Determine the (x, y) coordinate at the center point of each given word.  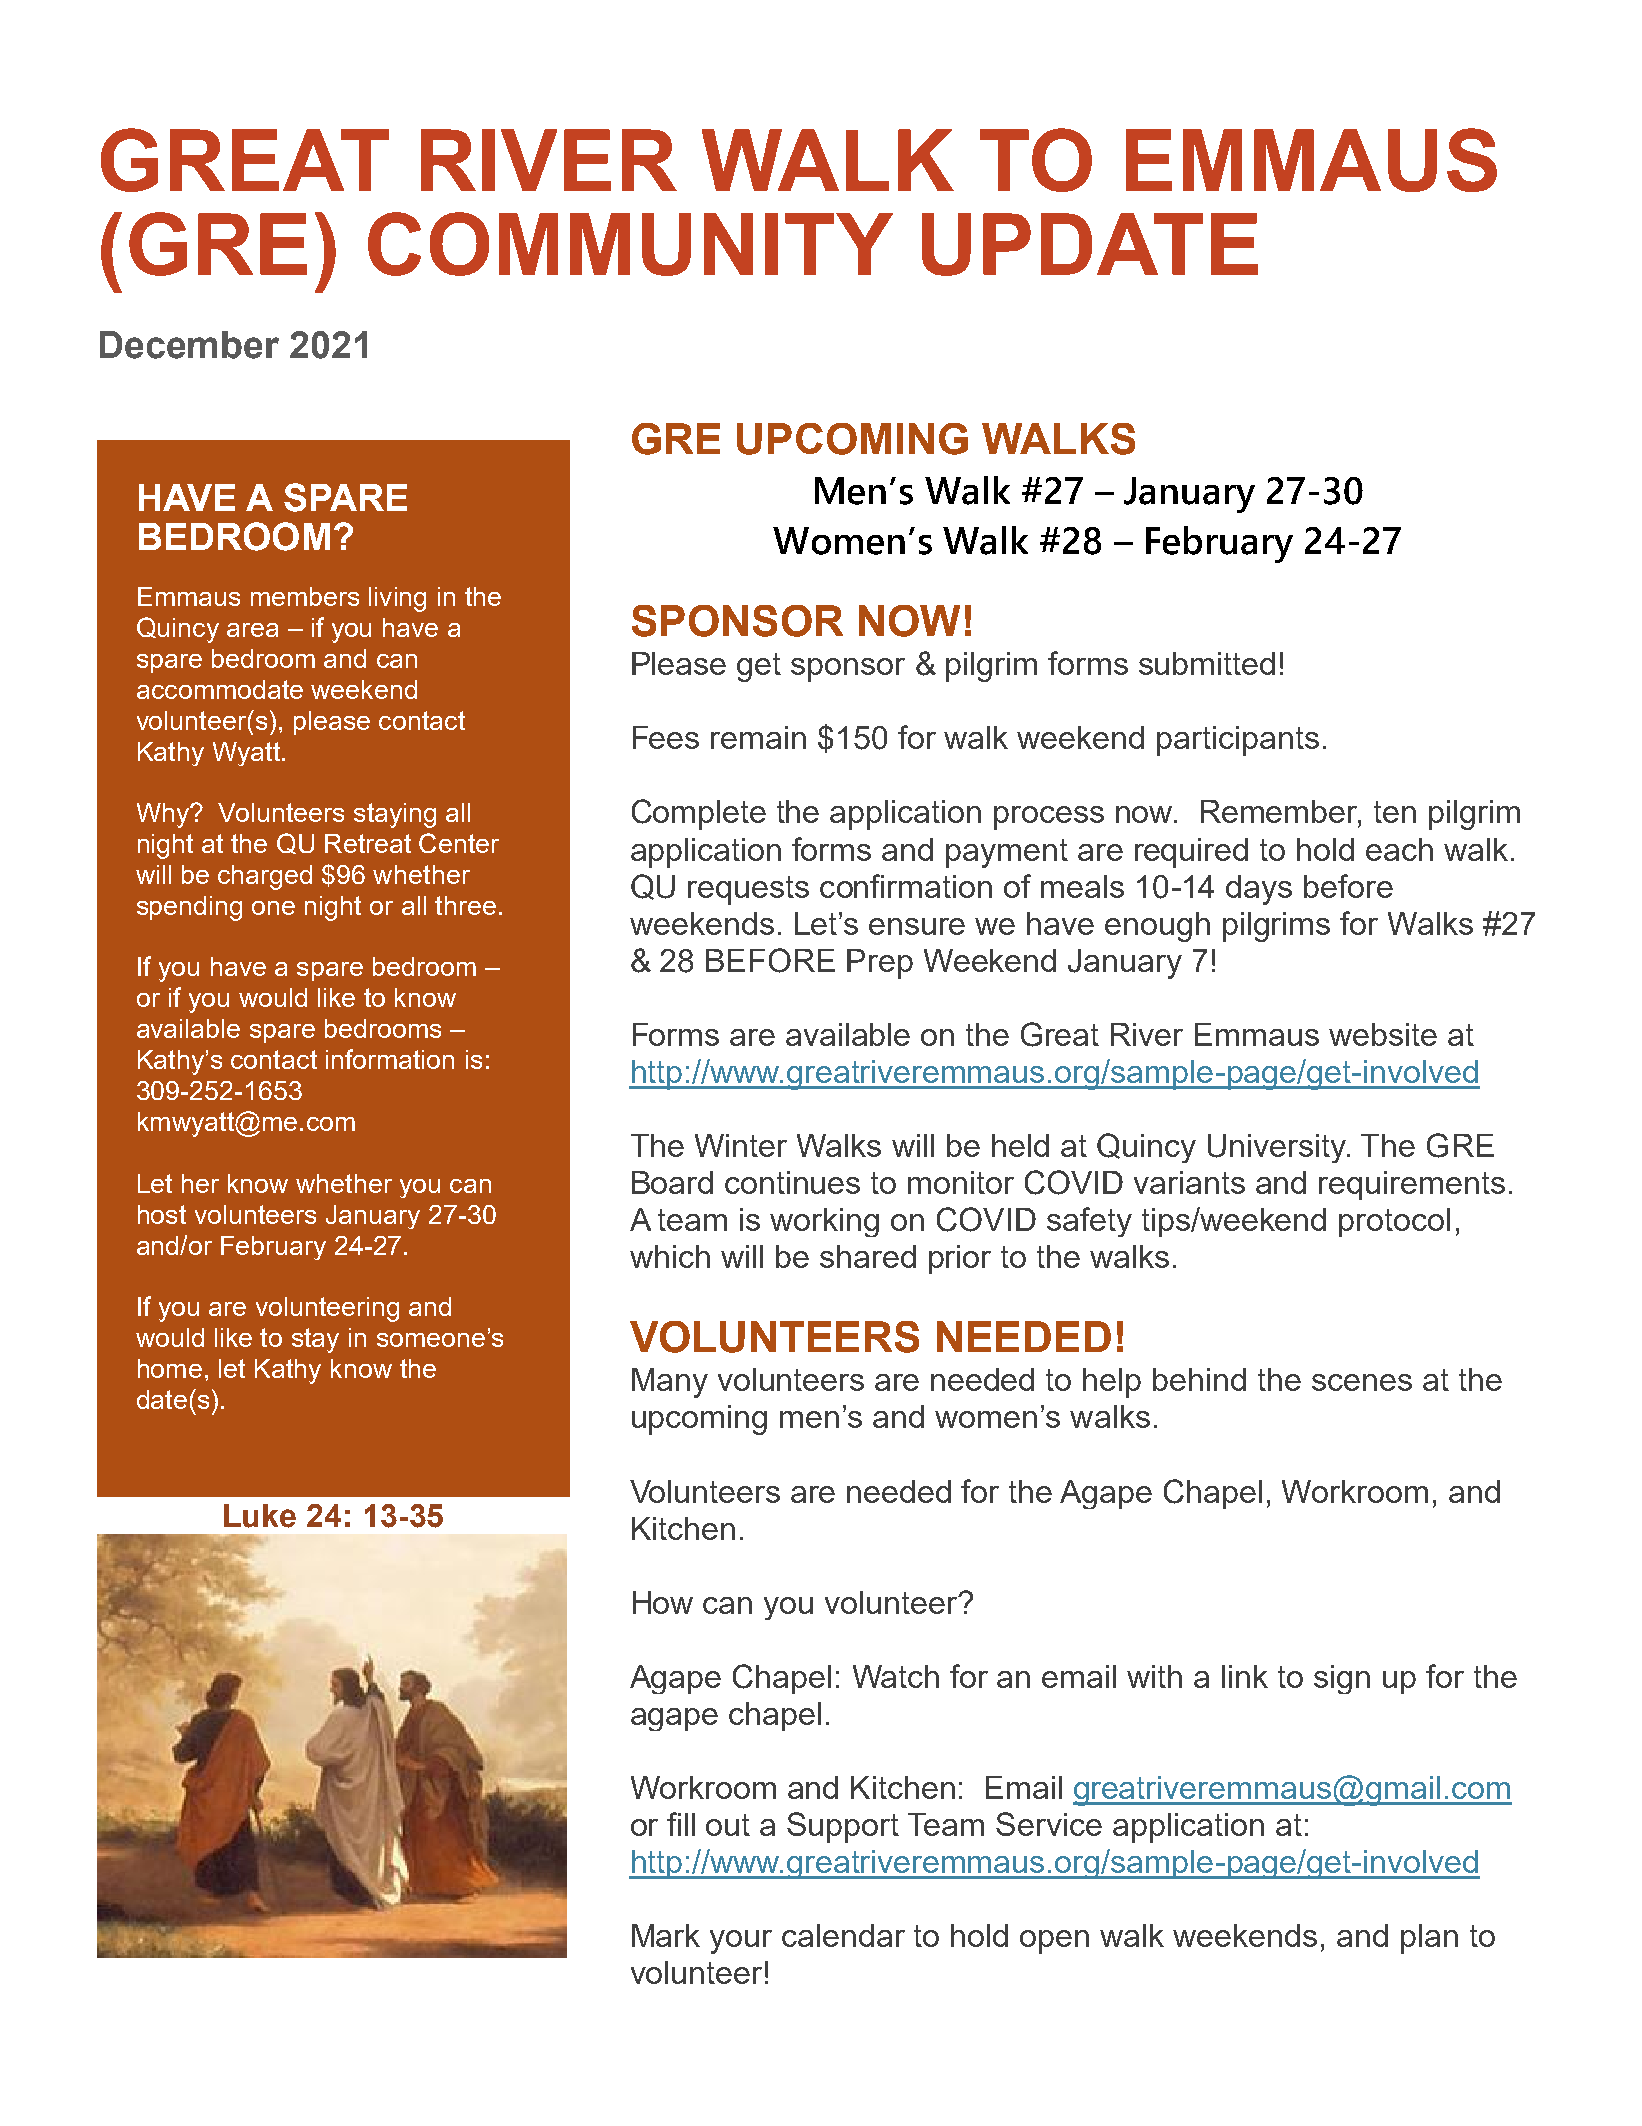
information (390, 1059)
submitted (1207, 663)
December (189, 345)
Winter (741, 1145)
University (1278, 1148)
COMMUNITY (630, 244)
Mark (666, 1935)
